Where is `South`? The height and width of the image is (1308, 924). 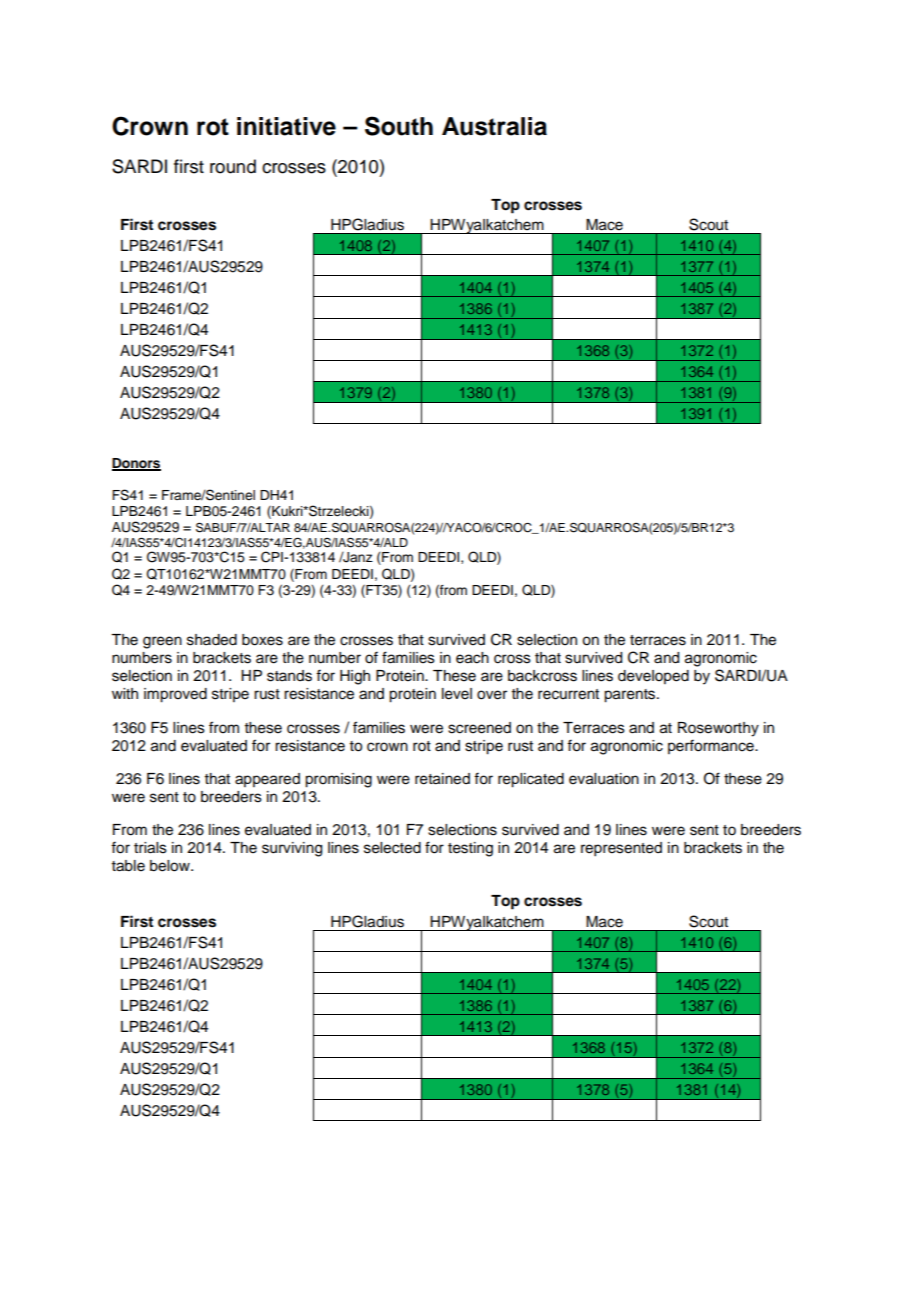 South is located at coordinates (399, 126).
